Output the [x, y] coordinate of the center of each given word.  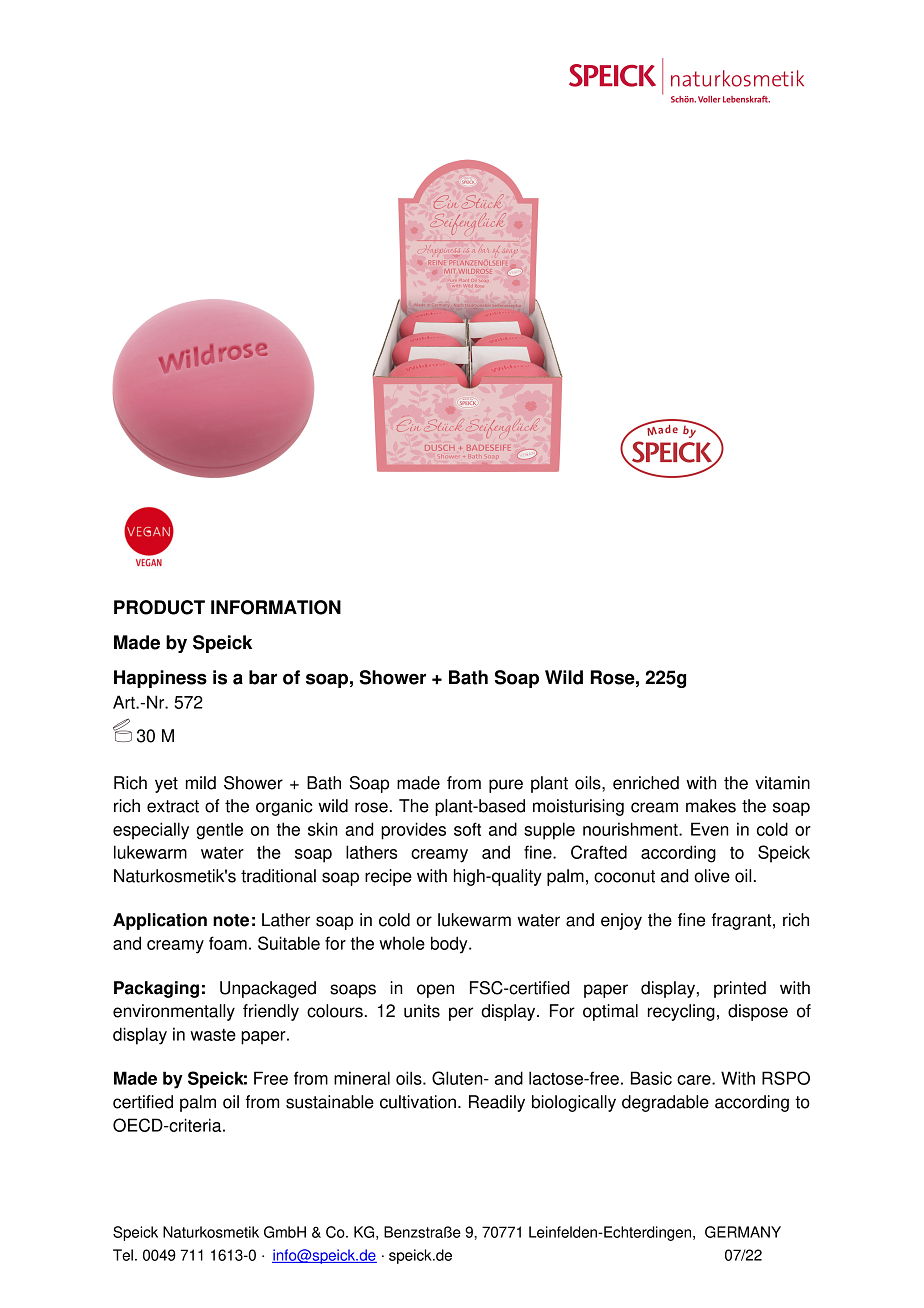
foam [228, 943]
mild [201, 783]
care [695, 1080]
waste [213, 1035]
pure [506, 786]
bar [263, 677]
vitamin [782, 783]
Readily [497, 1103]
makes [711, 806]
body [450, 945]
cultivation [418, 1102]
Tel [123, 1255]
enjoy [621, 921]
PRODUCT [159, 607]
